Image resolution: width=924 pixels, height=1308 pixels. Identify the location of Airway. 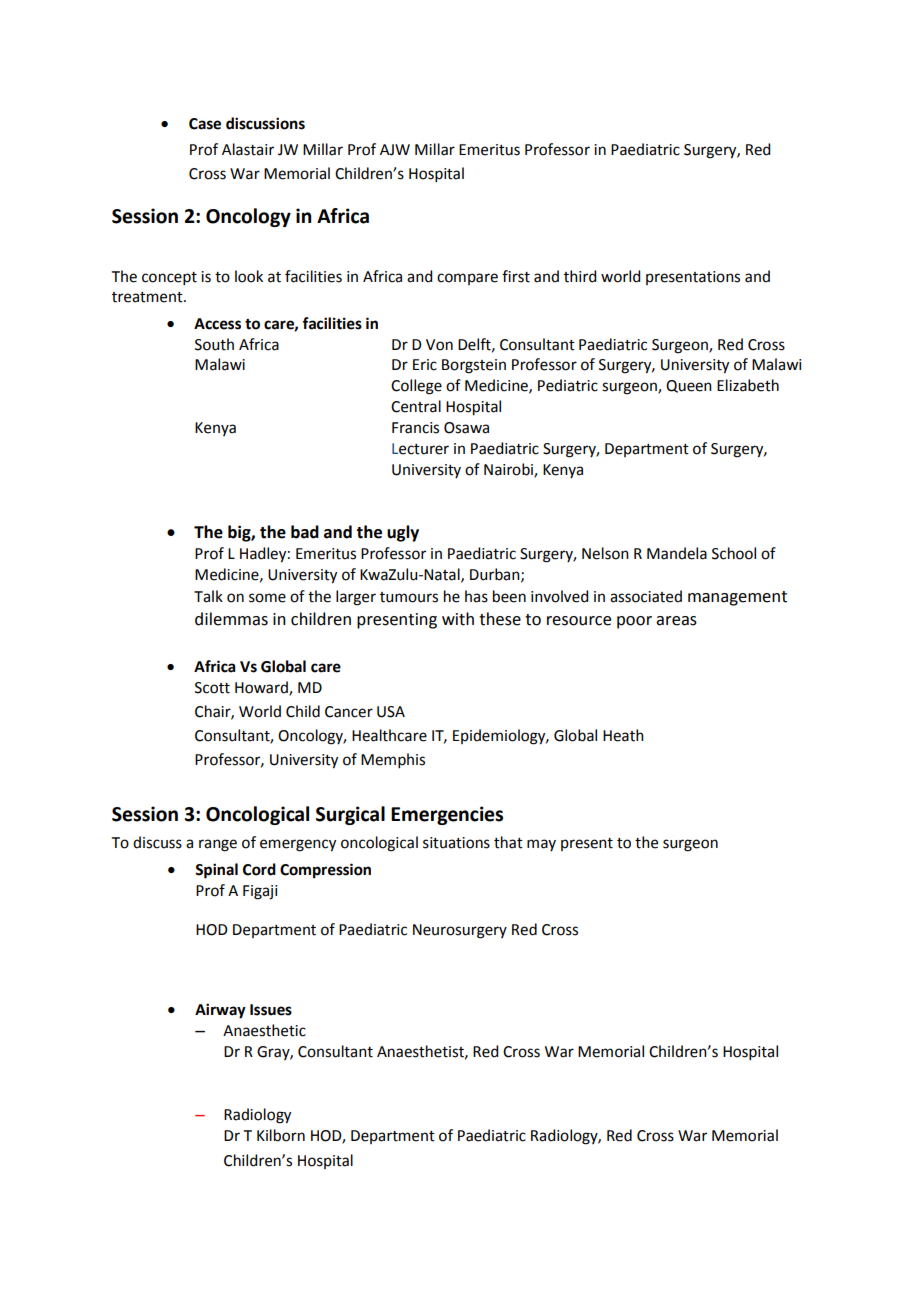
(220, 1011).
